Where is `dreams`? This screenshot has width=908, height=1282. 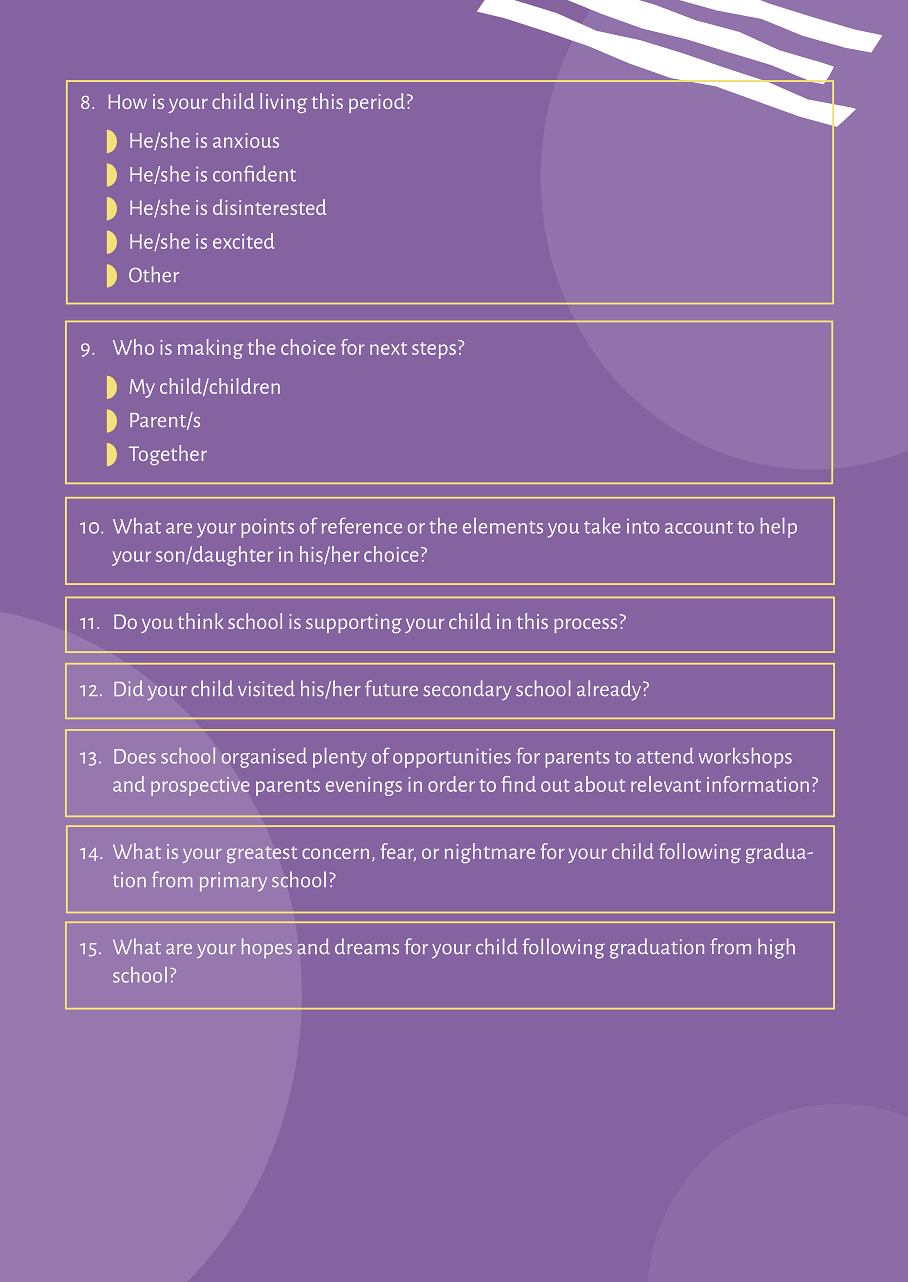
dreams is located at coordinates (367, 946).
